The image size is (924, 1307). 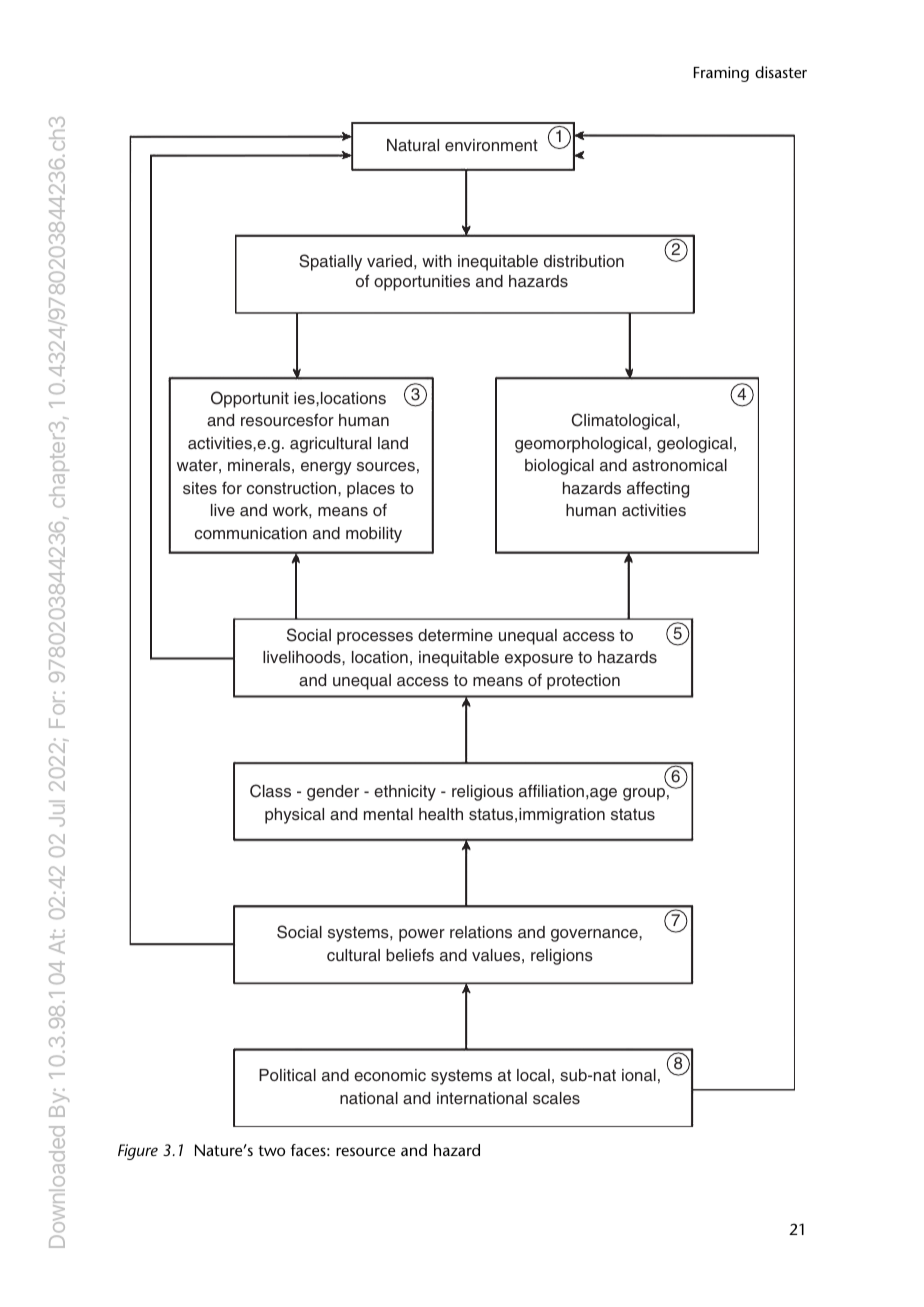 What do you see at coordinates (390, 1075) in the image?
I see `economic` at bounding box center [390, 1075].
